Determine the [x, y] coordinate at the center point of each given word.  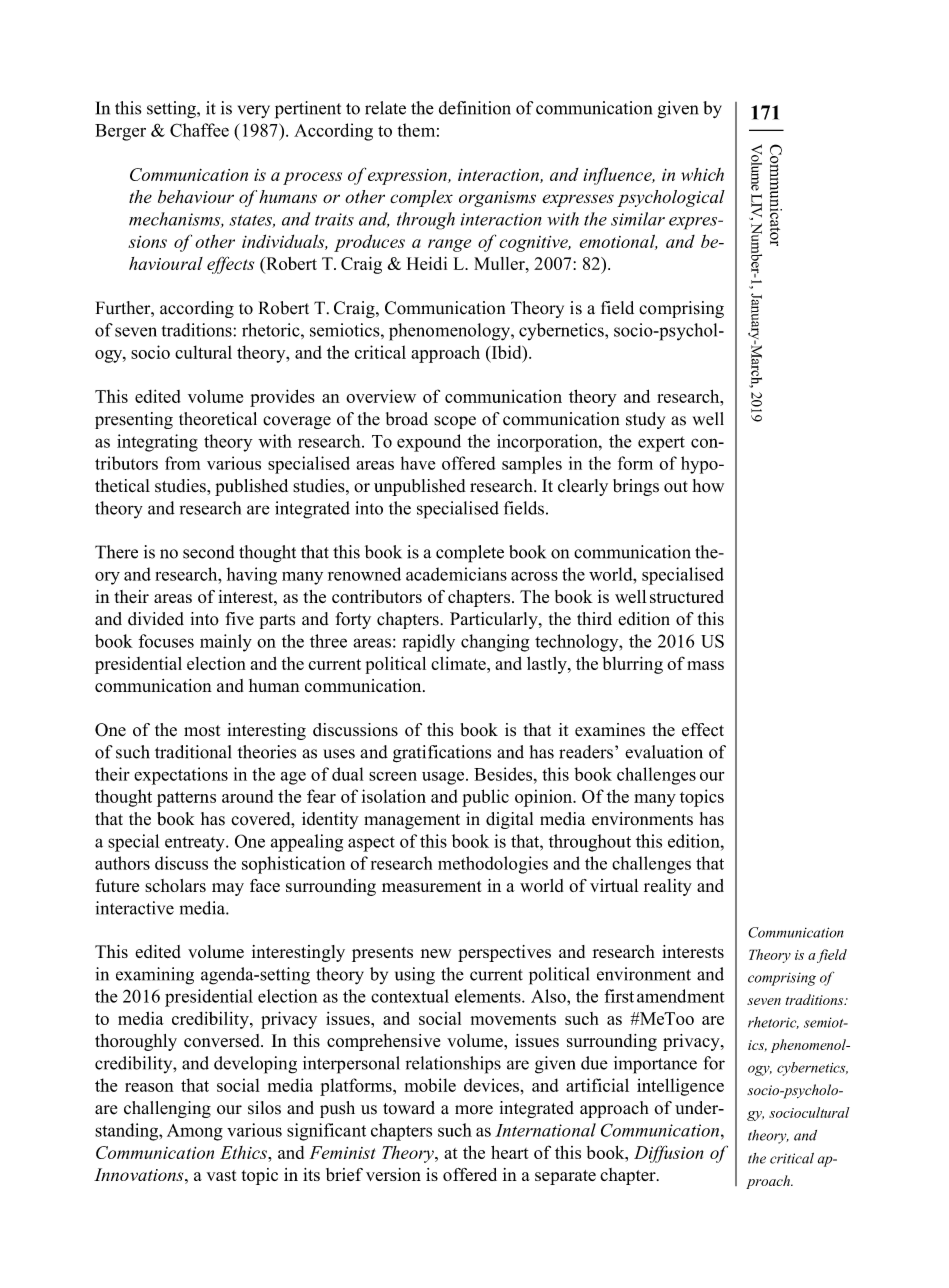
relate [385, 108]
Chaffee [199, 130]
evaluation [664, 752]
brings [636, 487]
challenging [167, 1109]
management [412, 821]
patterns [186, 799]
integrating [157, 443]
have [418, 463]
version [393, 1174]
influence [618, 176]
